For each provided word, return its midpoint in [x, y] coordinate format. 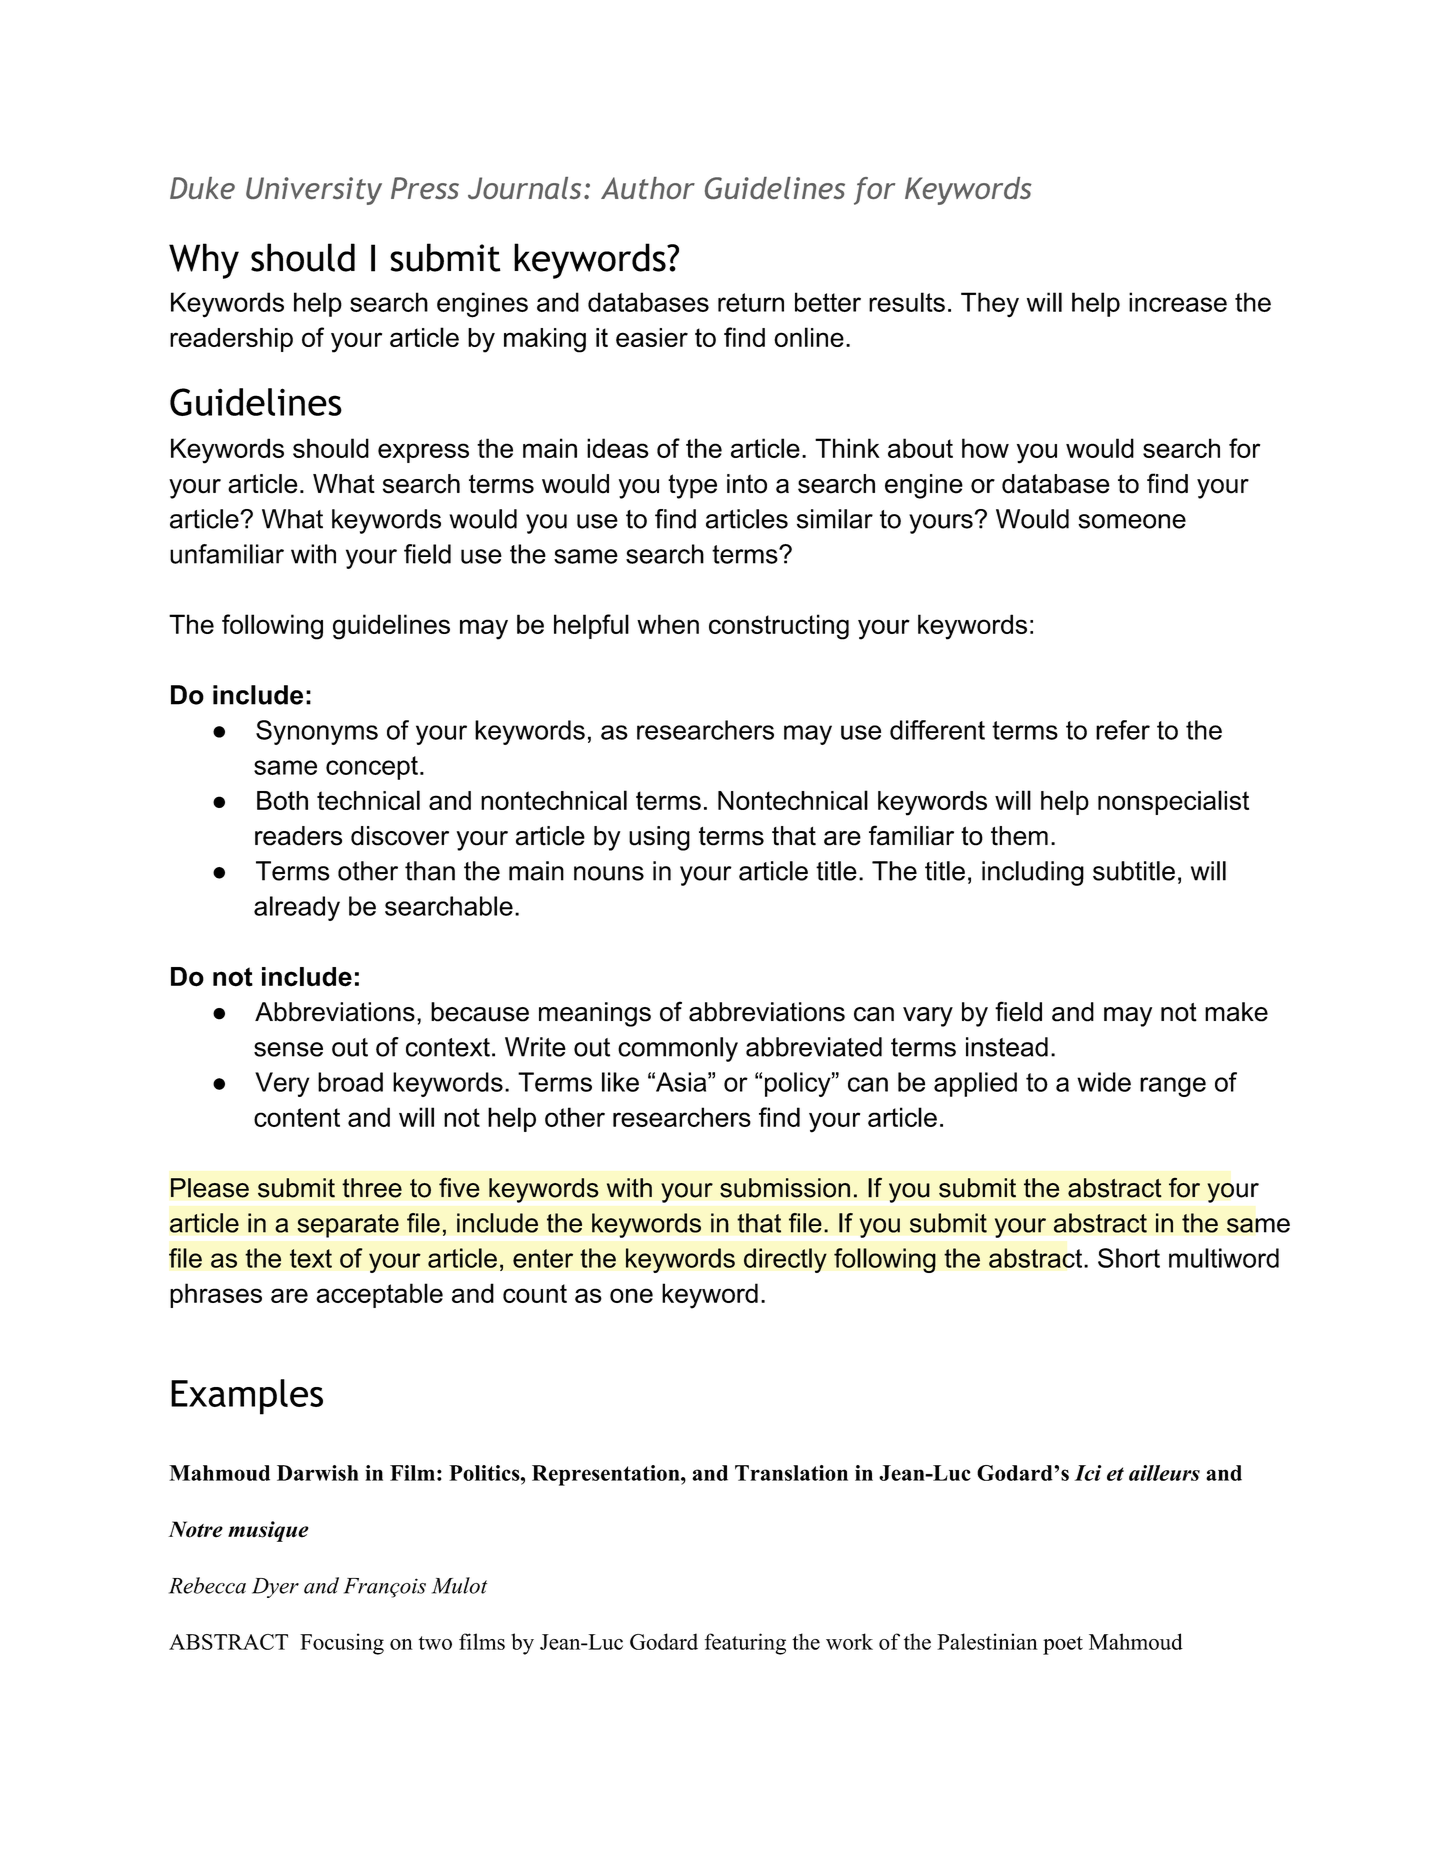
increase [1178, 302]
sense [288, 1049]
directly [785, 1260]
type [692, 486]
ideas [618, 448]
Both [282, 800]
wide [1104, 1082]
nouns [609, 873]
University [314, 191]
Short [1129, 1258]
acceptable [380, 1295]
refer [1123, 730]
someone [1132, 521]
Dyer [275, 1588]
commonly [678, 1049]
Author [648, 188]
